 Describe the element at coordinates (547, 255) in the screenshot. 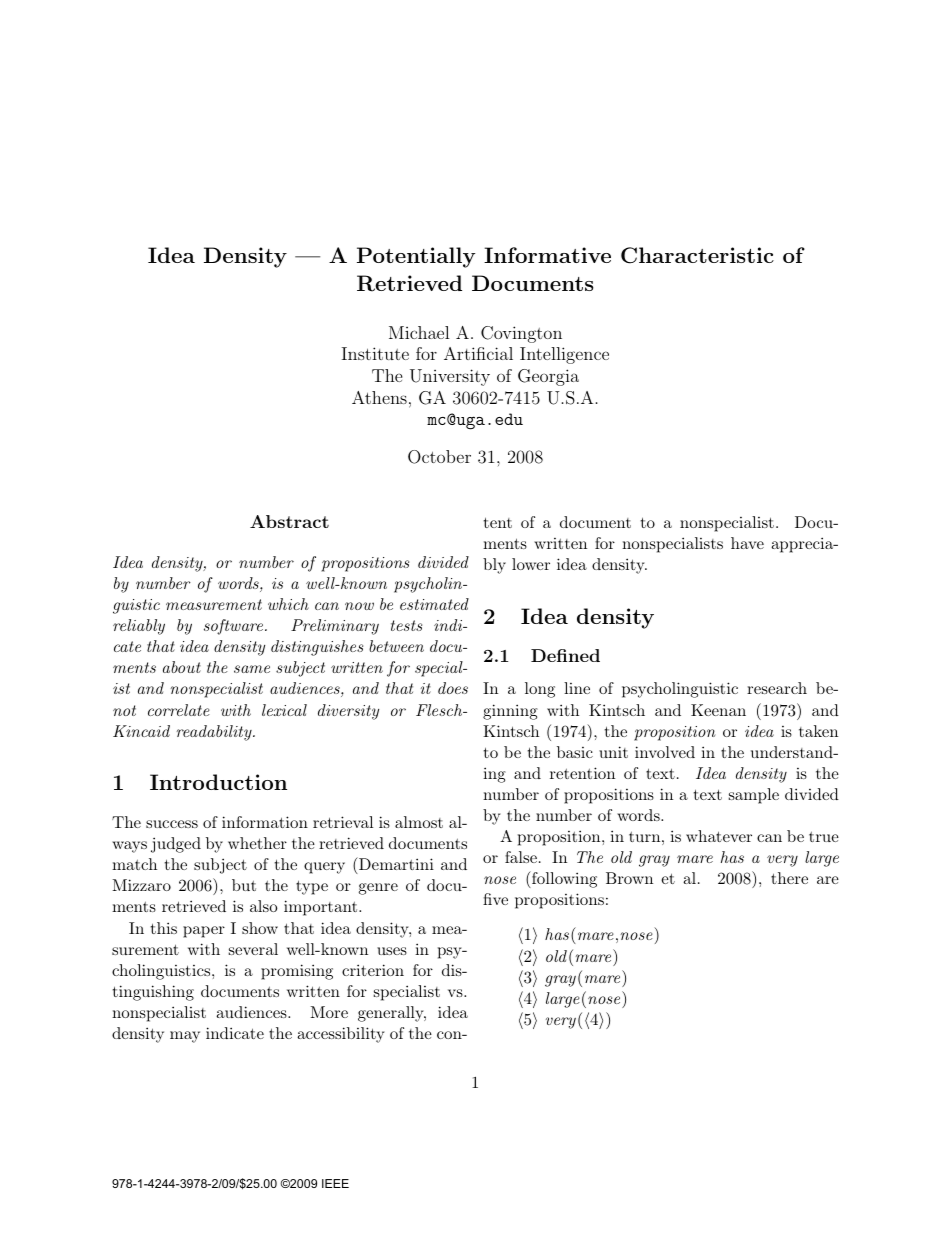

I see `Informative` at that location.
